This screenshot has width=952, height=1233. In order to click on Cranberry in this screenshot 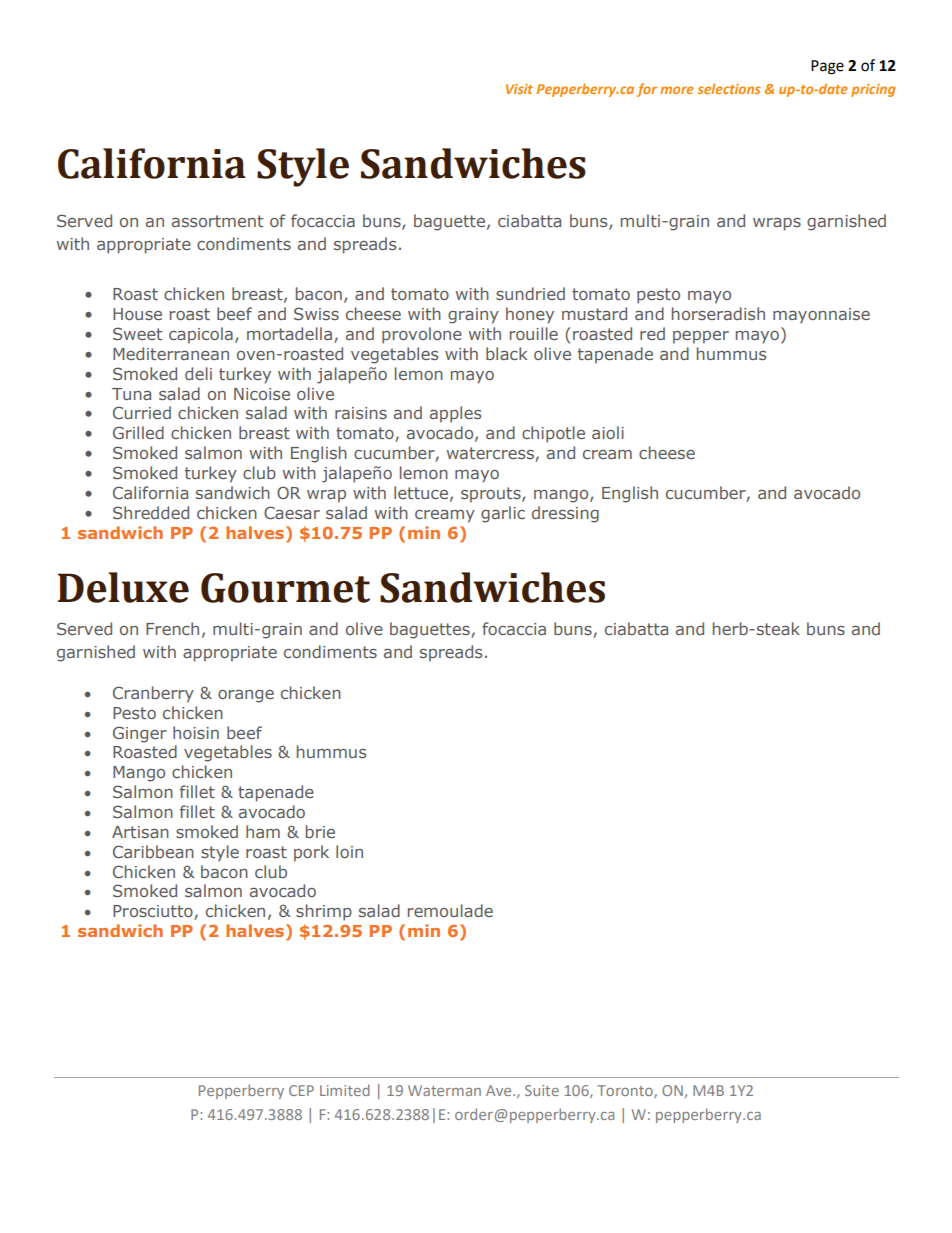, I will do `click(153, 694)`.
